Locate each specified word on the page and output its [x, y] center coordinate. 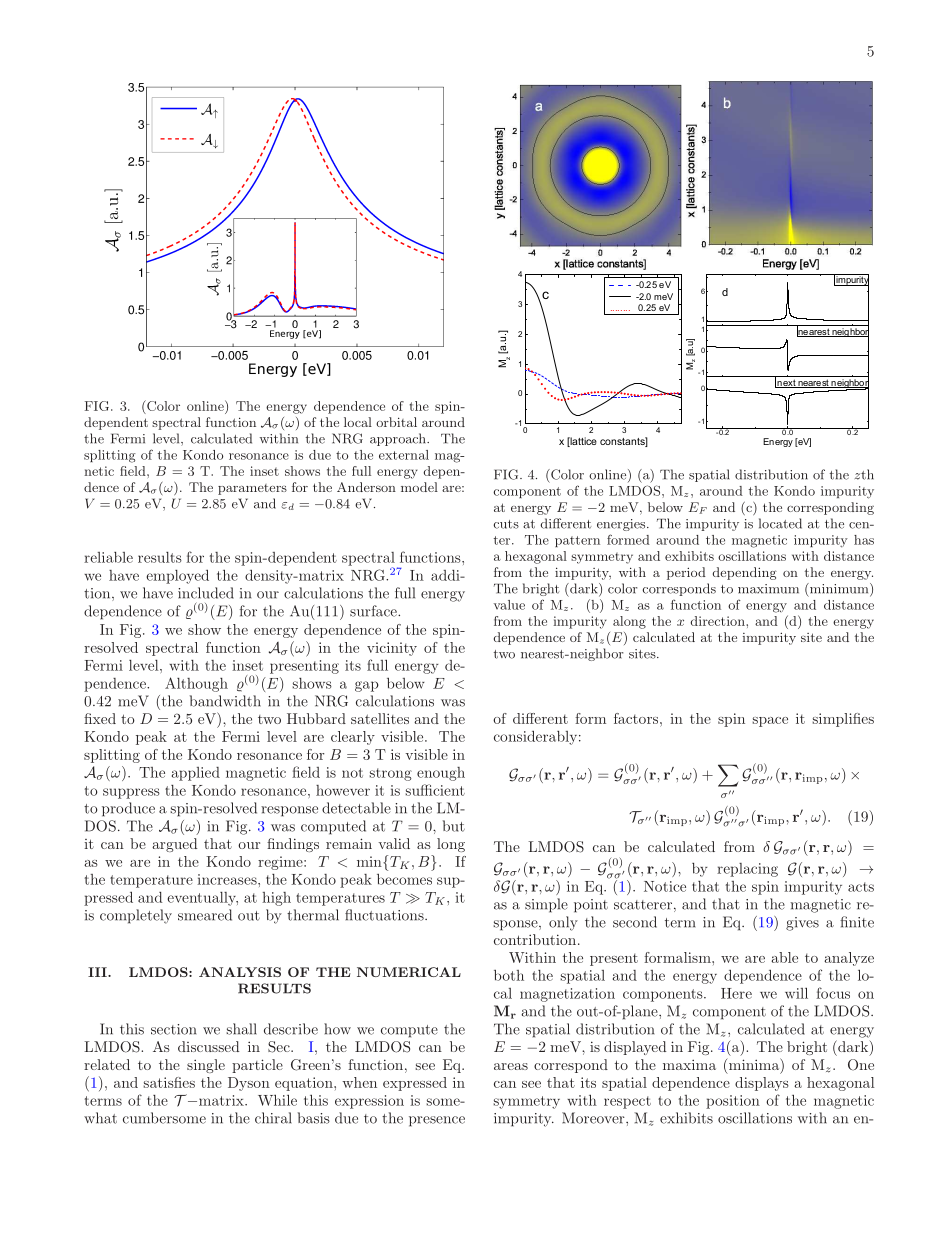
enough [441, 774]
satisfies [169, 1082]
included [206, 593]
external [404, 455]
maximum [768, 589]
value [509, 605]
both [509, 975]
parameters [252, 489]
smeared [205, 915]
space [770, 722]
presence [437, 1121]
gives [802, 924]
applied [196, 774]
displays [762, 1084]
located [780, 523]
